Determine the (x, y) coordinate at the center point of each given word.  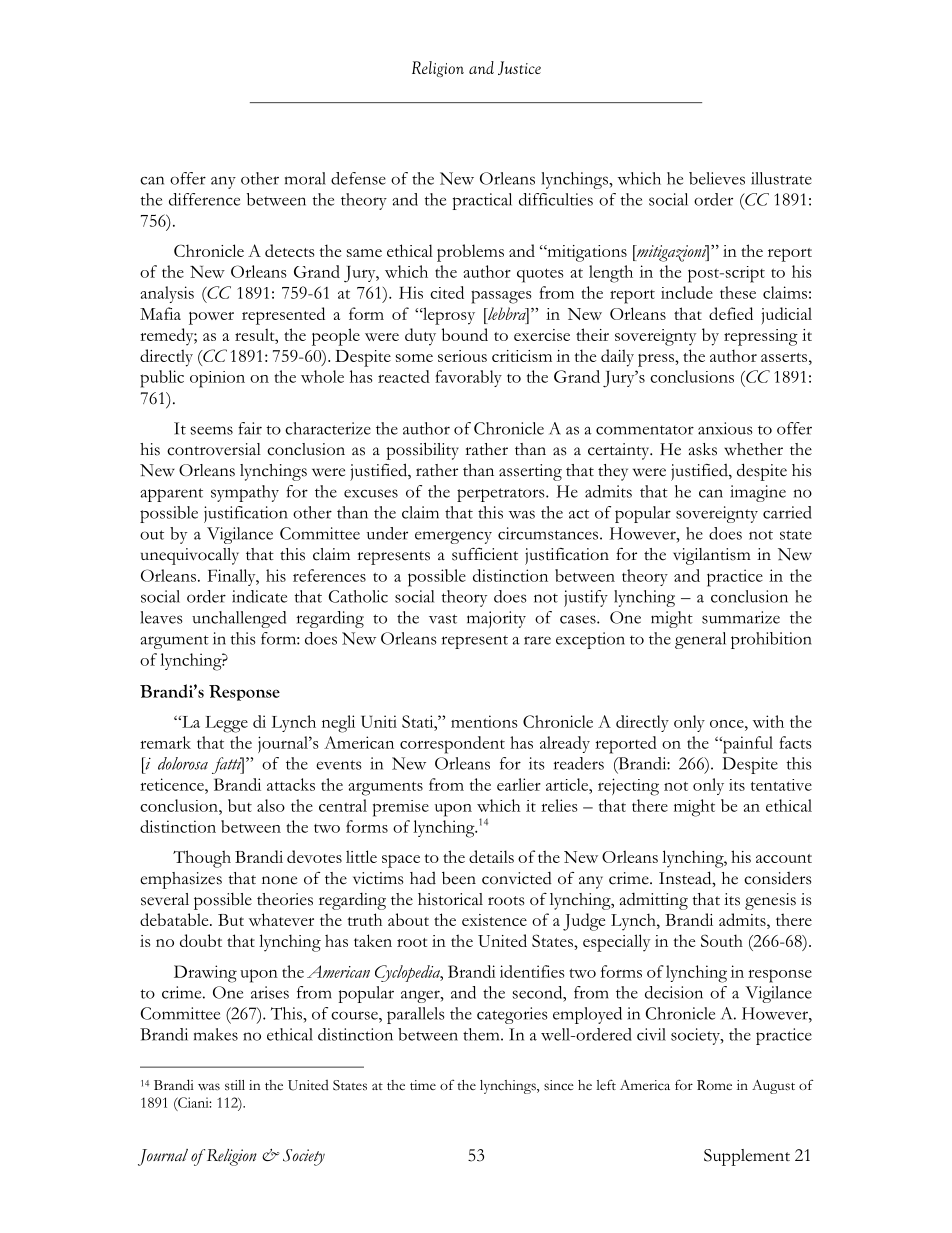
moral (305, 178)
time (423, 1085)
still (235, 1085)
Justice (519, 68)
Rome (714, 1085)
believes (717, 178)
